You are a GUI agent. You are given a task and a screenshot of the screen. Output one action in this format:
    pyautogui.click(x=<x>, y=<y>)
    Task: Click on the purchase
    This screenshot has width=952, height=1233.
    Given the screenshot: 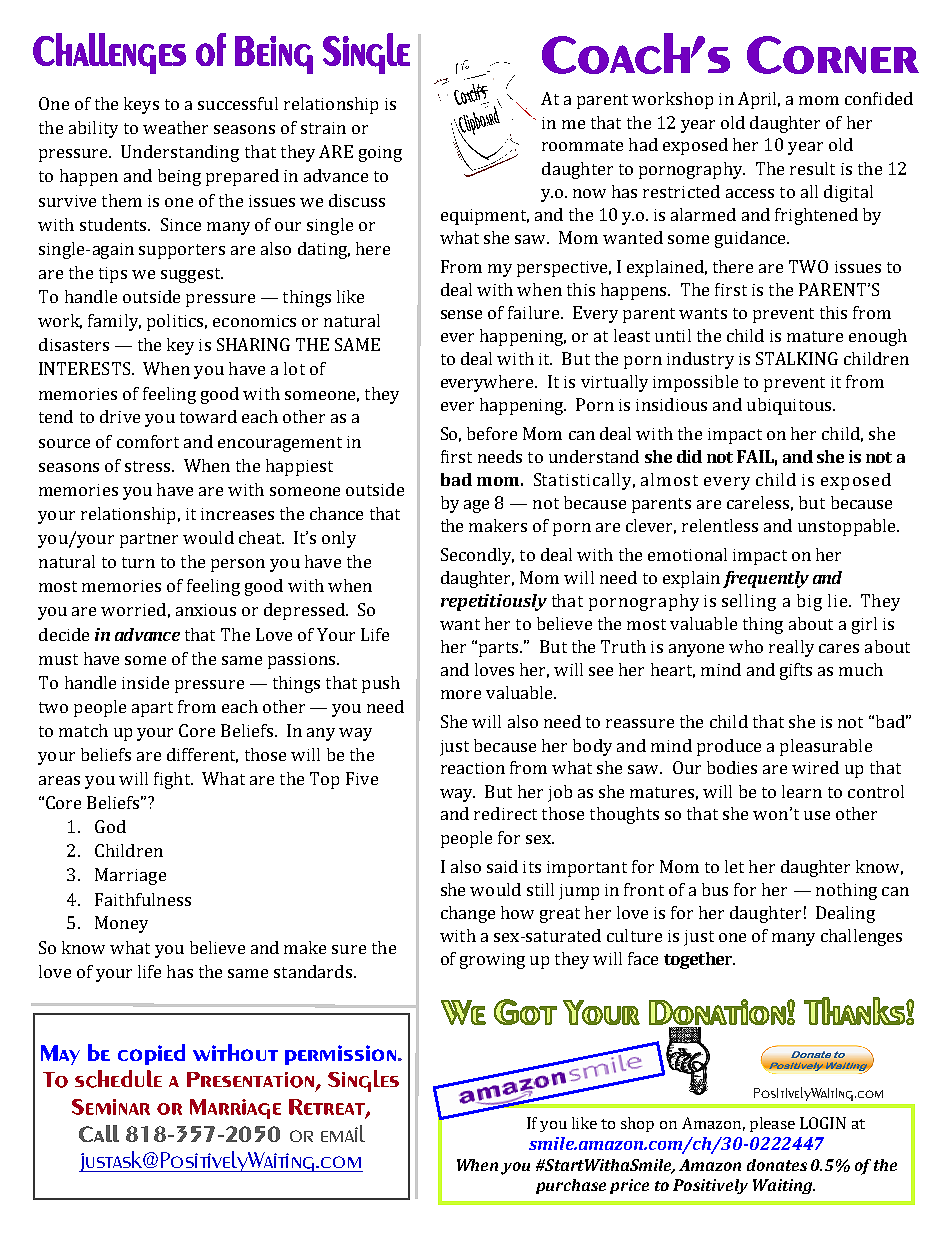 What is the action you would take?
    pyautogui.click(x=571, y=1186)
